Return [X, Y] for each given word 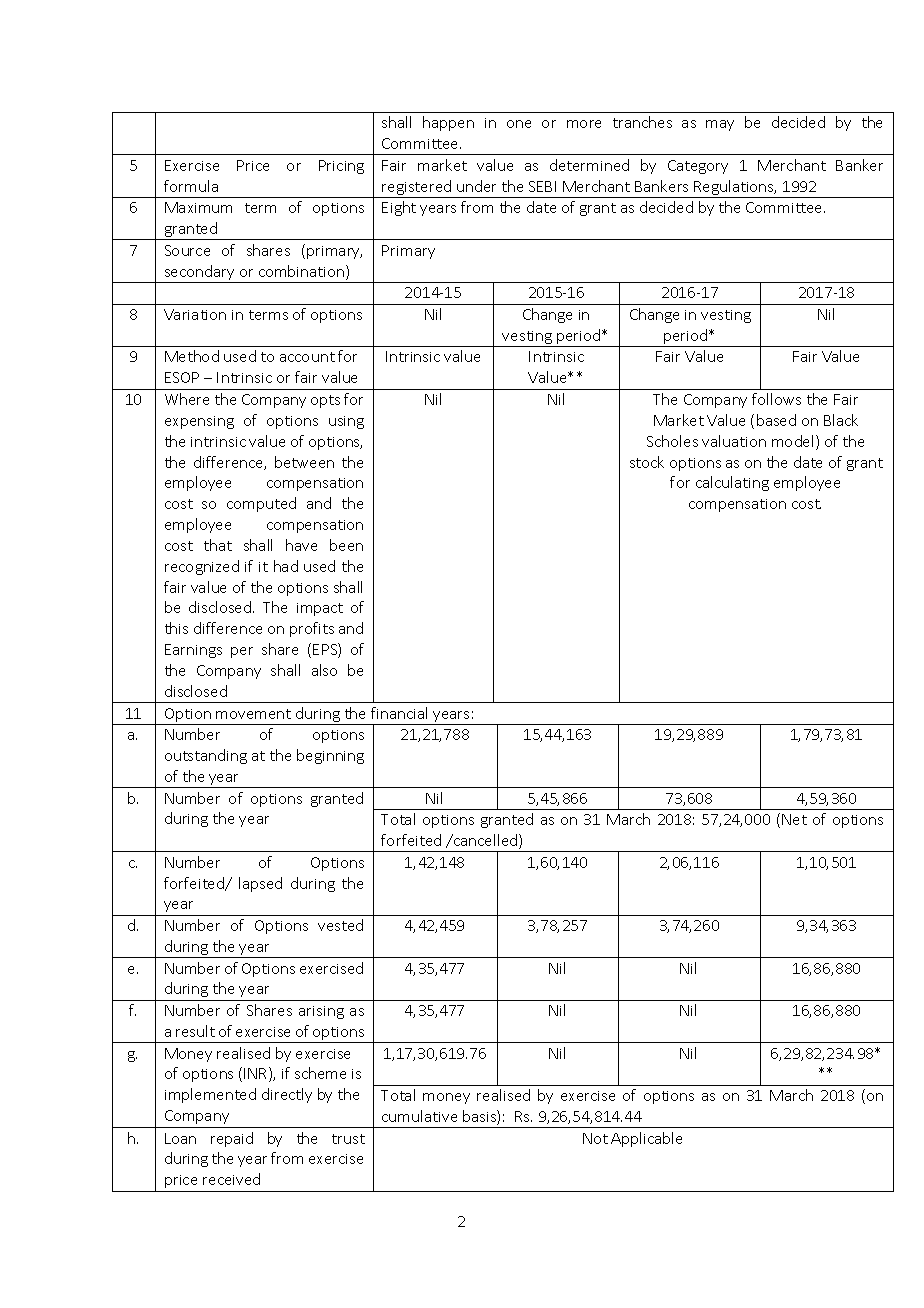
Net [794, 819]
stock [647, 462]
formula [191, 186]
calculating [732, 483]
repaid [232, 1139]
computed [261, 504]
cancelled [486, 841]
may [720, 125]
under [476, 186]
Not [595, 1138]
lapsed [260, 884]
